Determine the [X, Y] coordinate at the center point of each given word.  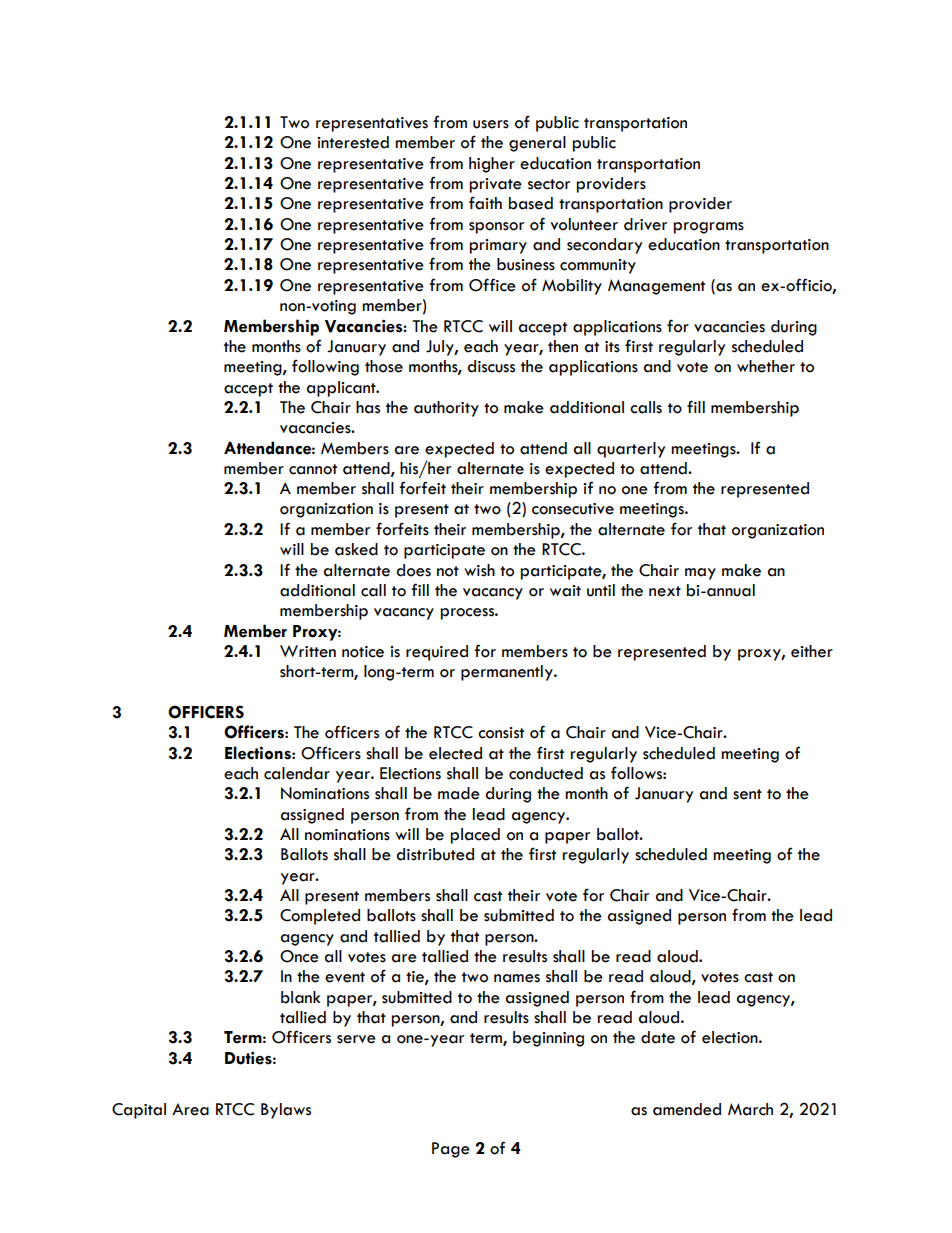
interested [353, 142]
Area [190, 1109]
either [812, 651]
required [437, 653]
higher [492, 165]
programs [709, 228]
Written [308, 651]
